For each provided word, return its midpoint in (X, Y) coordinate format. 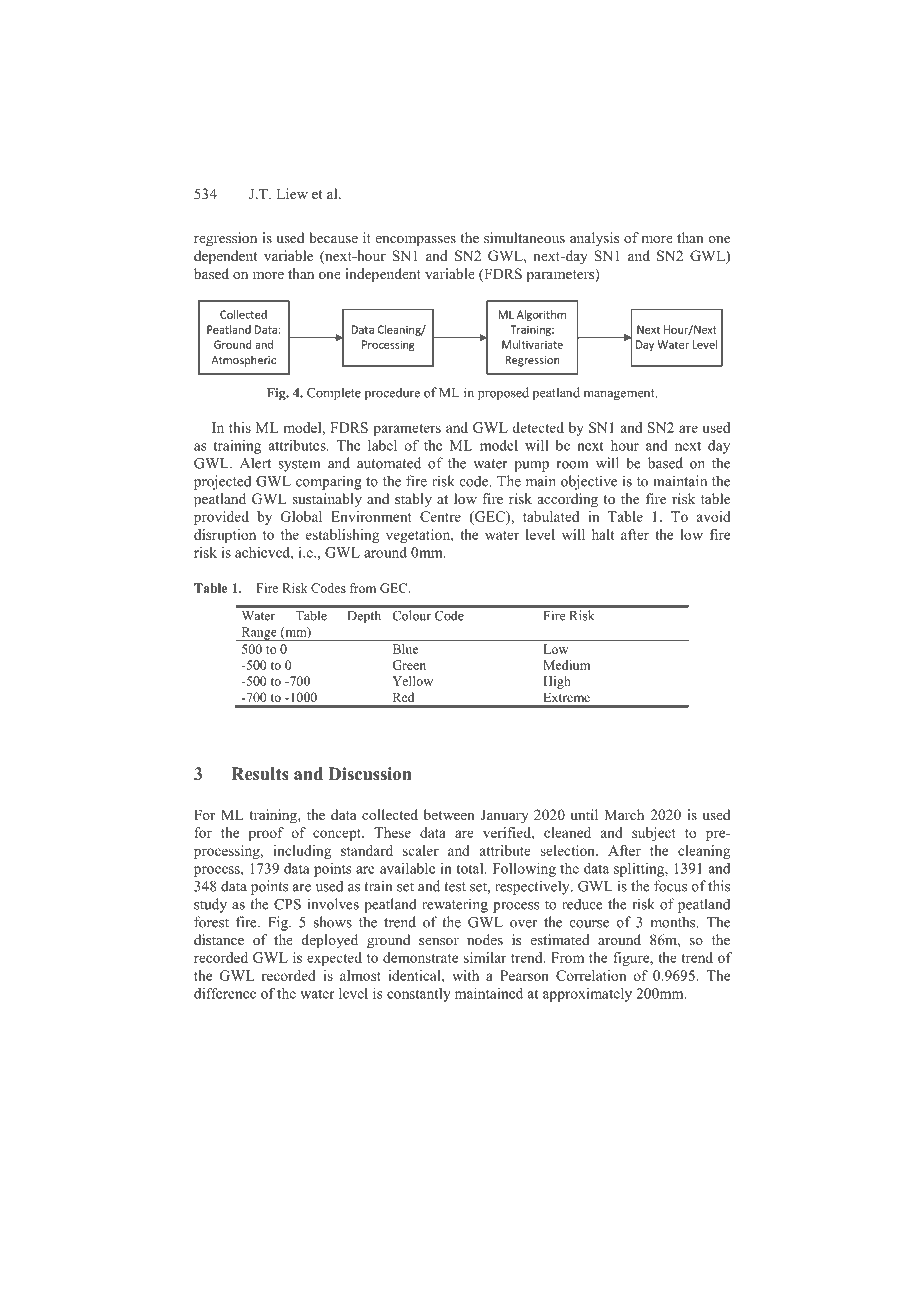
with (465, 975)
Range (259, 634)
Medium (566, 665)
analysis (594, 239)
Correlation (591, 975)
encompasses (416, 241)
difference (225, 993)
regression (225, 239)
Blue (405, 649)
